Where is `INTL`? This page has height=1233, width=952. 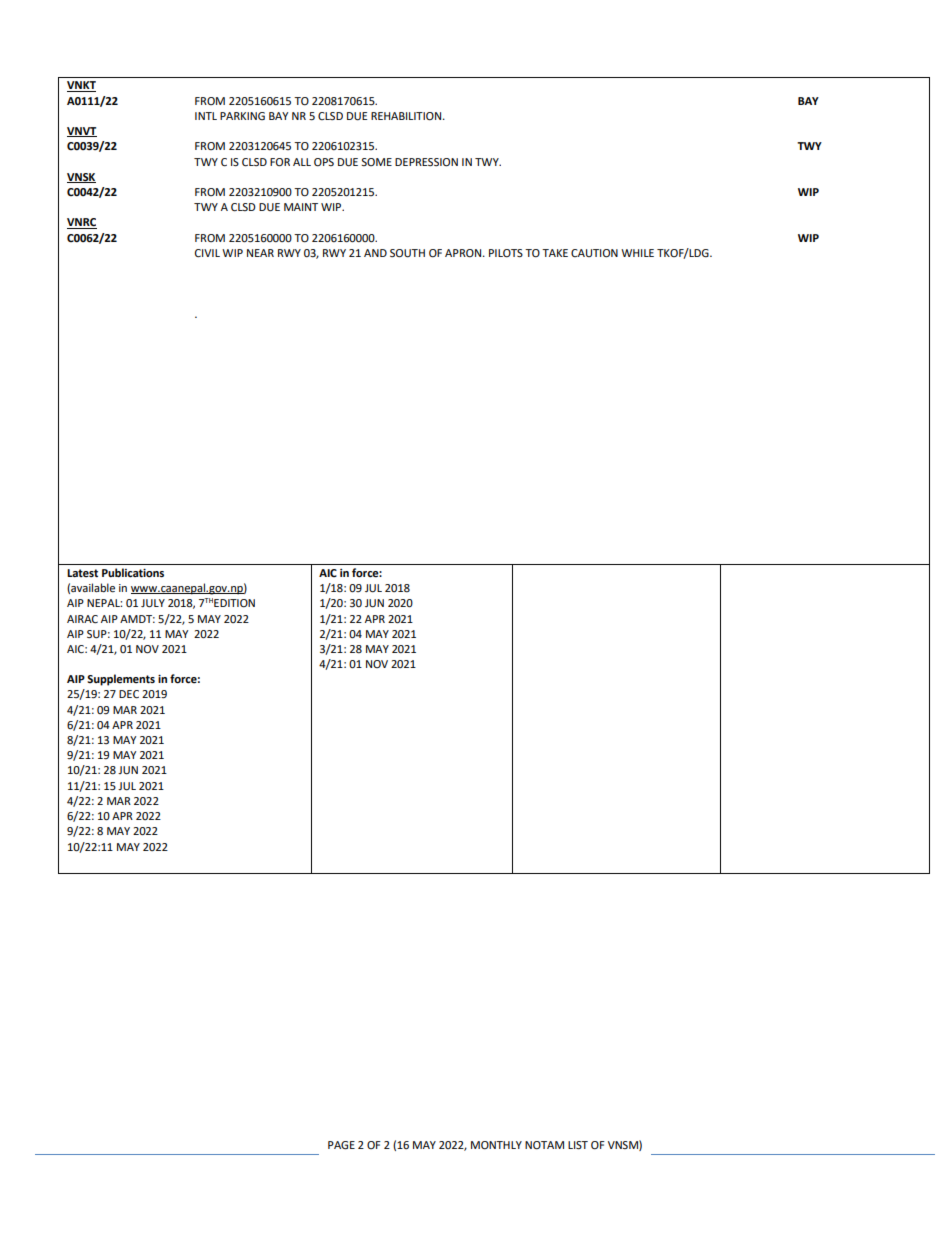 INTL is located at coordinates (206, 116).
